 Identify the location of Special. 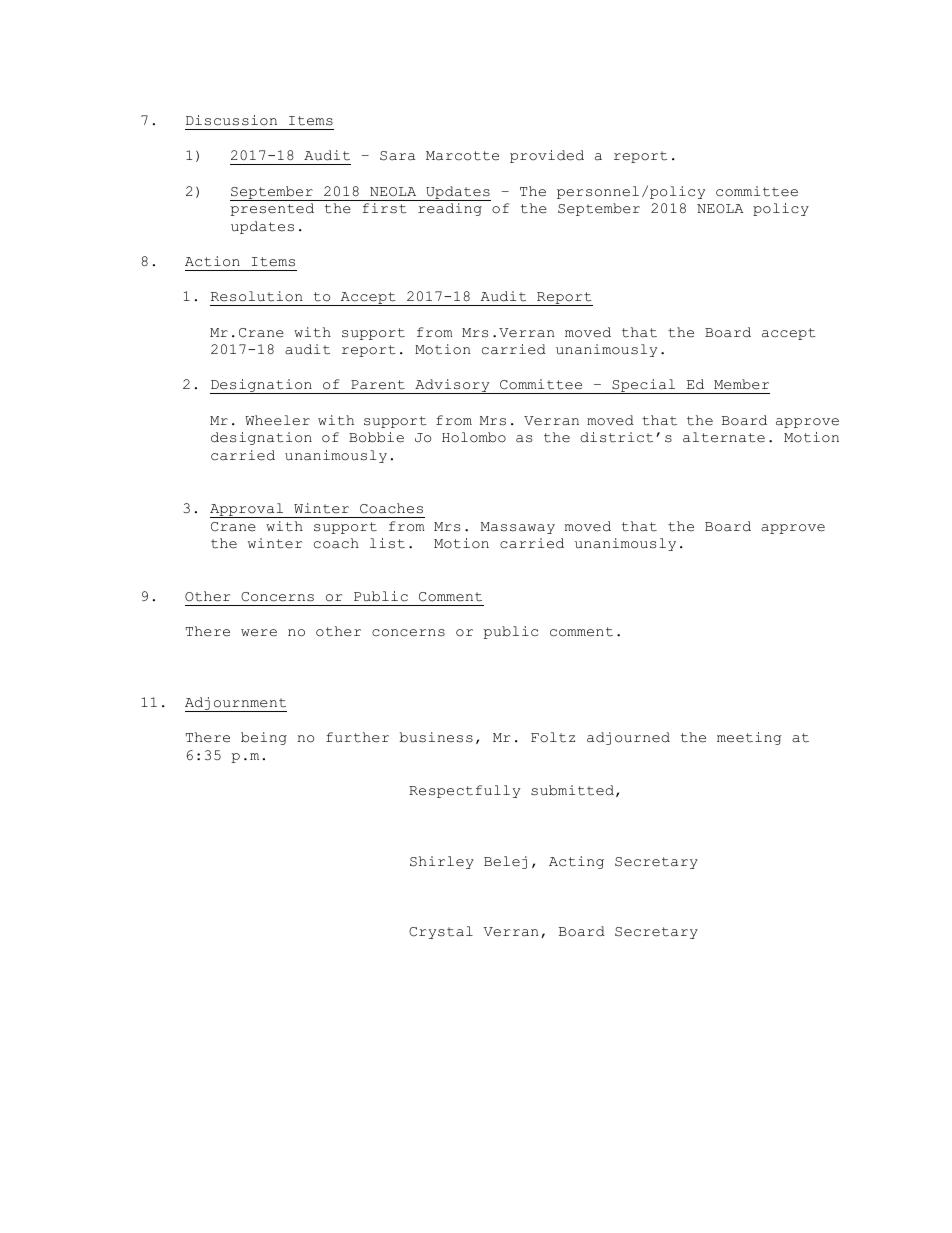
(644, 386).
